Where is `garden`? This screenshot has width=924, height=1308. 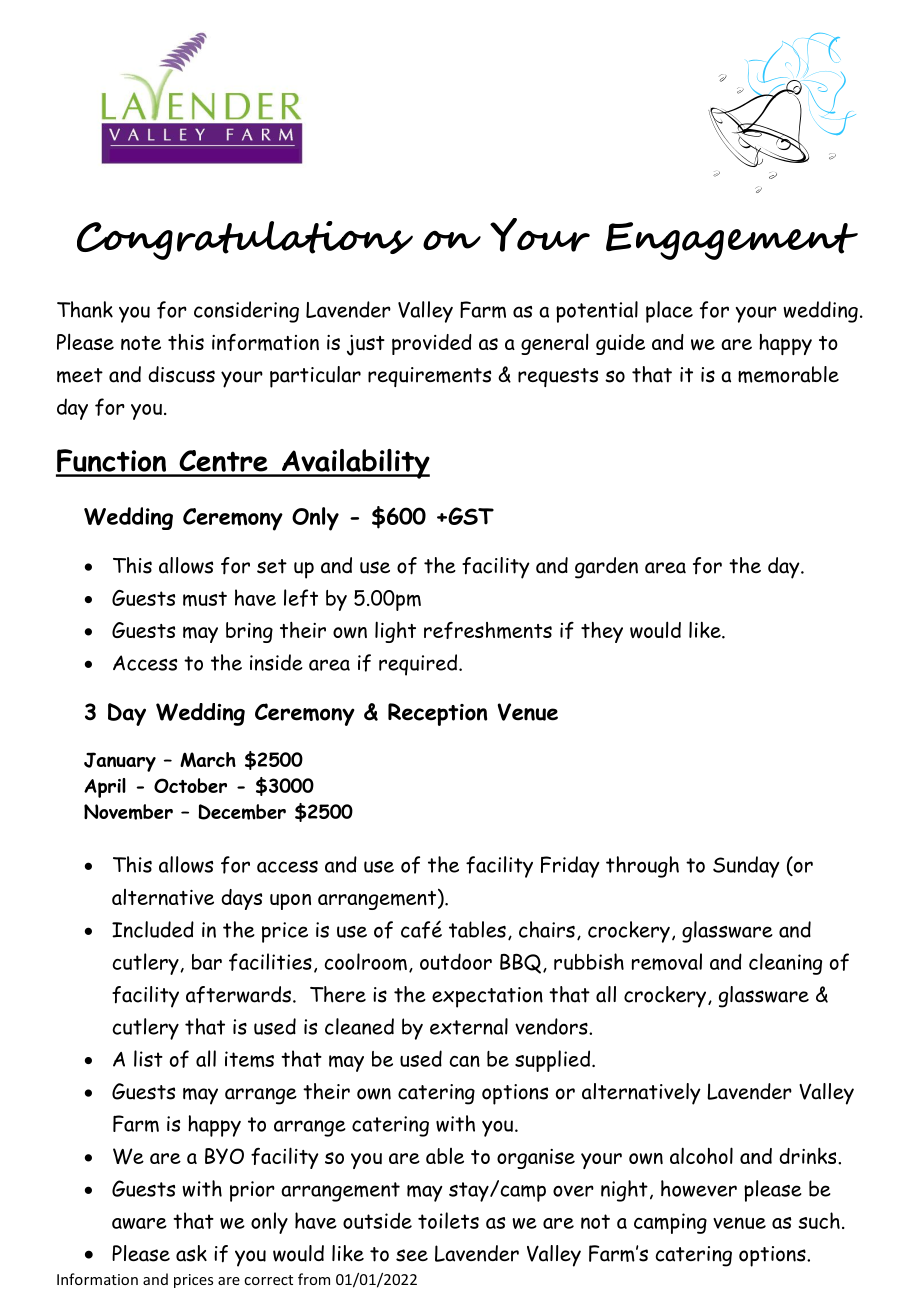
garden is located at coordinates (606, 568).
